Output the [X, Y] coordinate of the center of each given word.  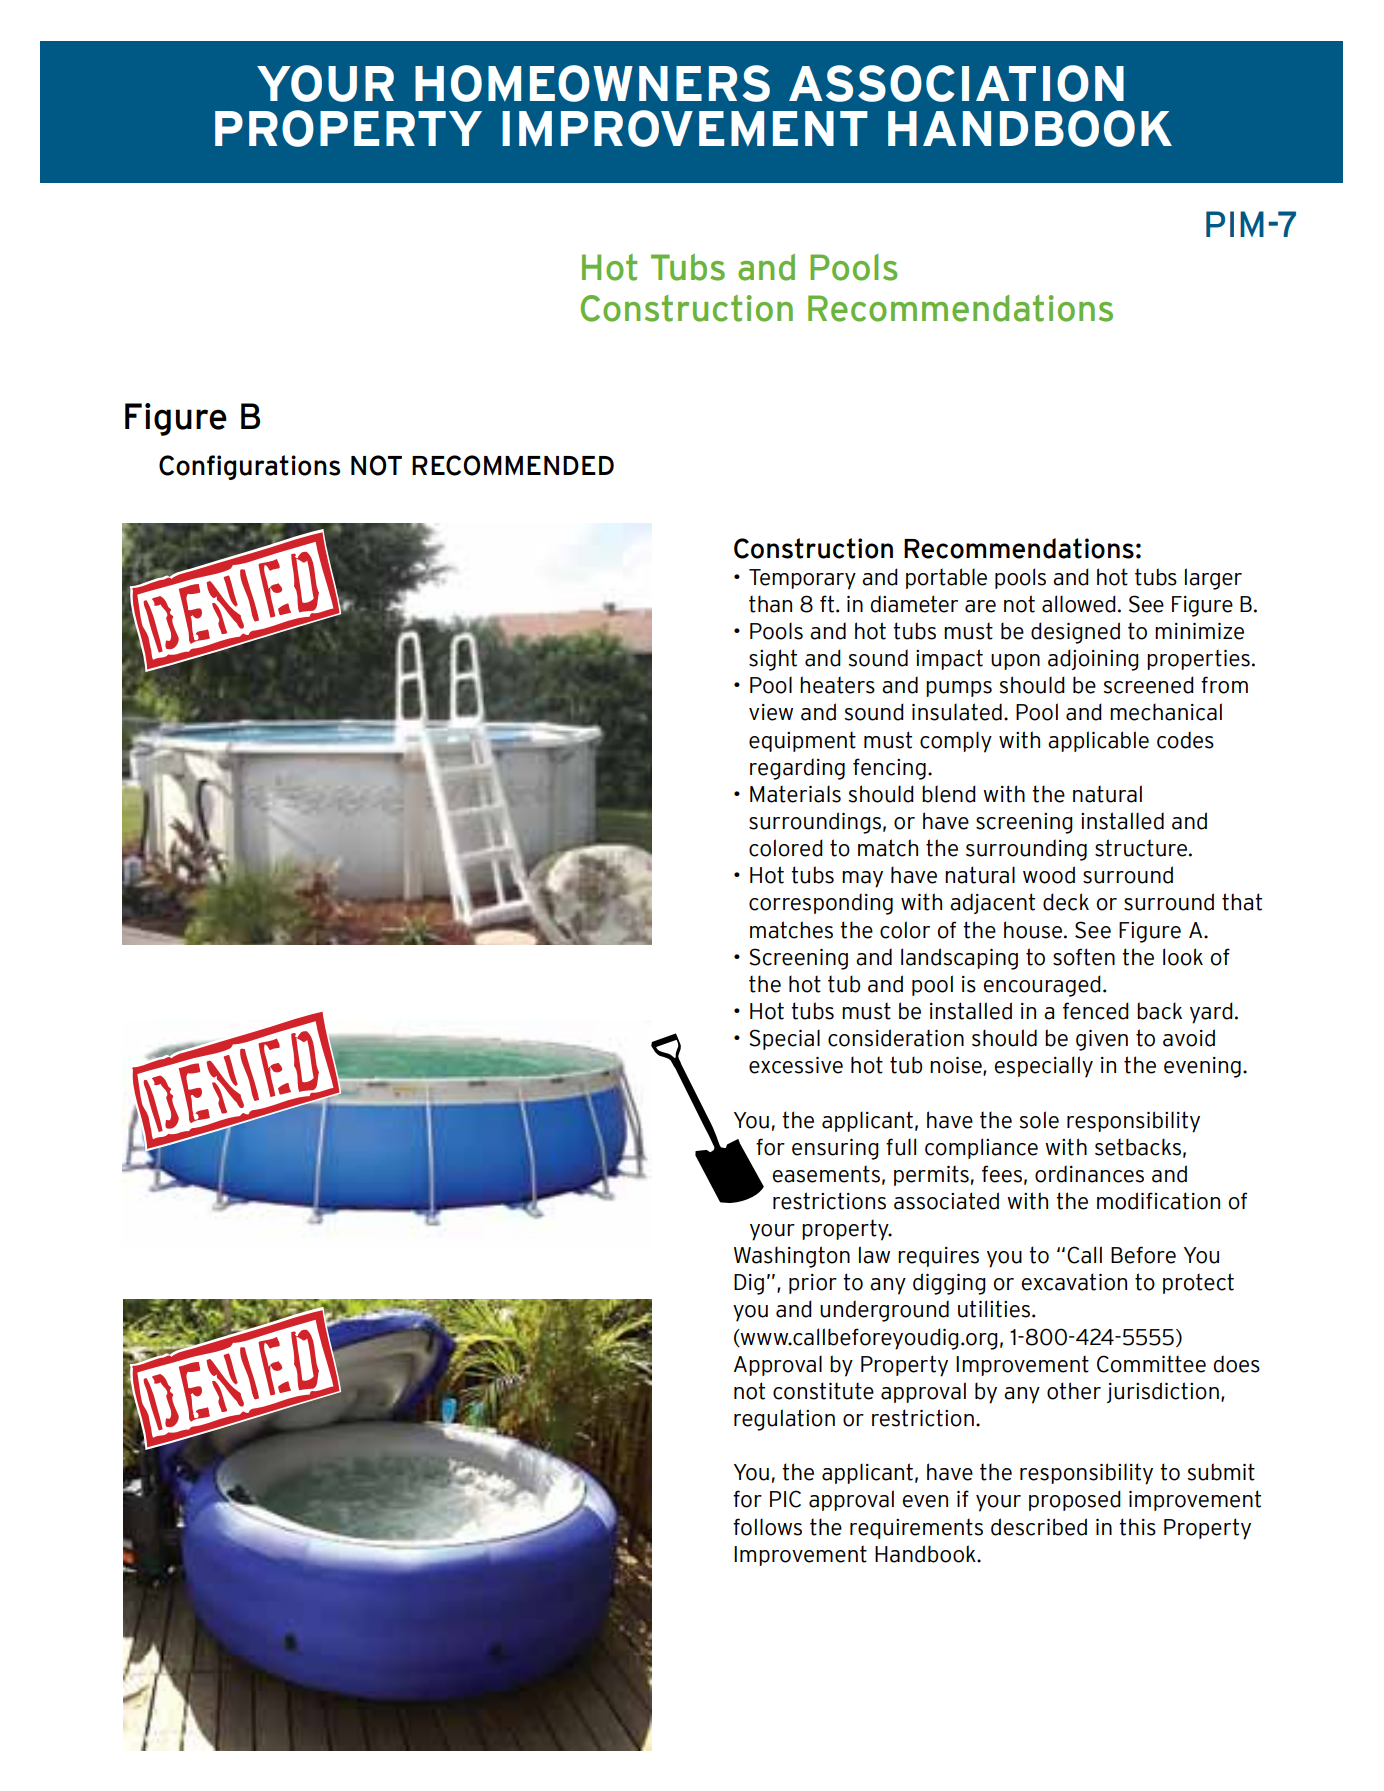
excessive [796, 1065]
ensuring [835, 1149]
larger [1213, 579]
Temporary [802, 579]
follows [767, 1527]
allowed [1079, 604]
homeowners [592, 83]
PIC [785, 1499]
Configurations [249, 467]
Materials [795, 794]
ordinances [1089, 1174]
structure [1142, 848]
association [956, 83]
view [771, 712]
